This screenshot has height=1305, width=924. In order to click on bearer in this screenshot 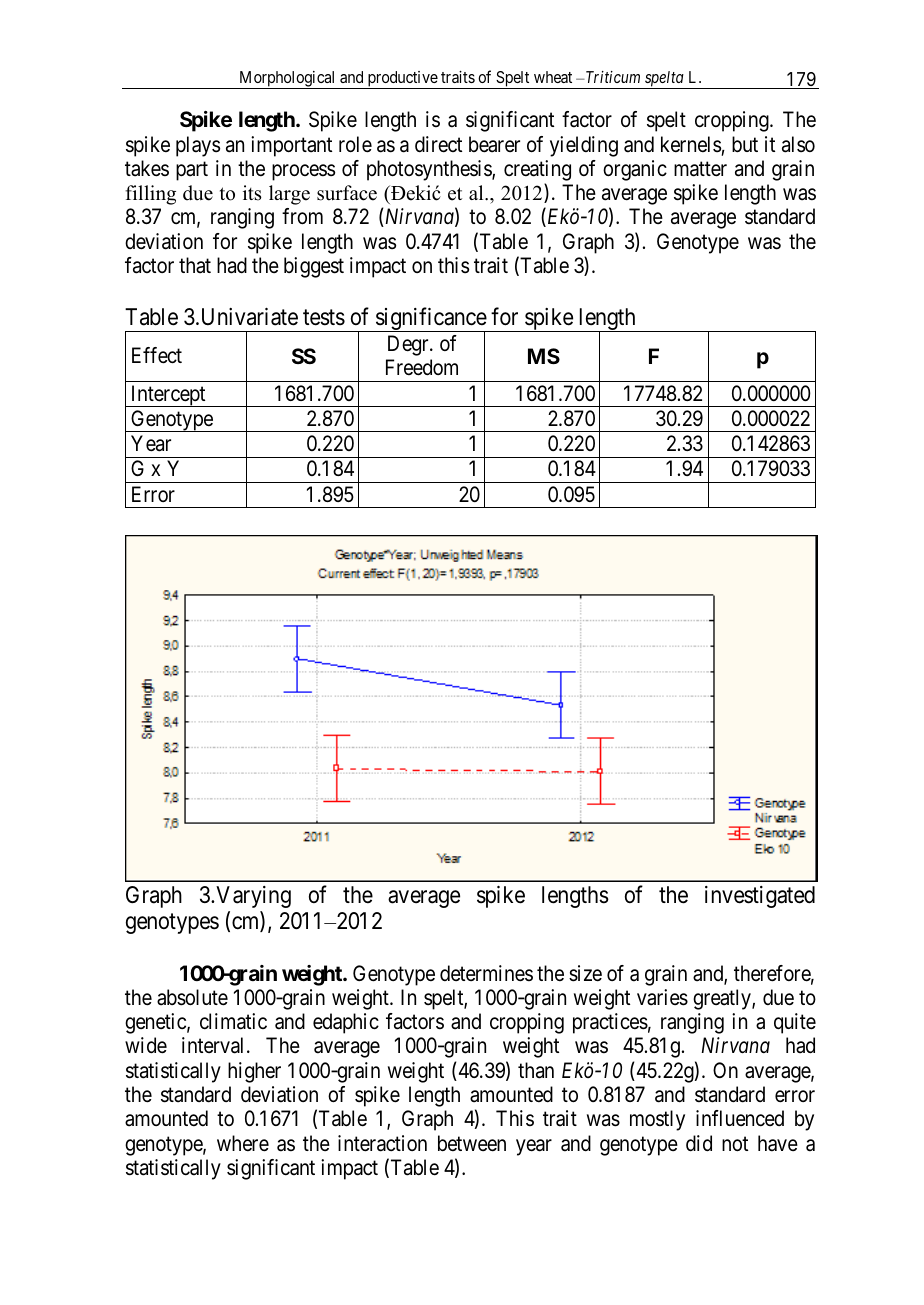, I will do `click(494, 144)`.
